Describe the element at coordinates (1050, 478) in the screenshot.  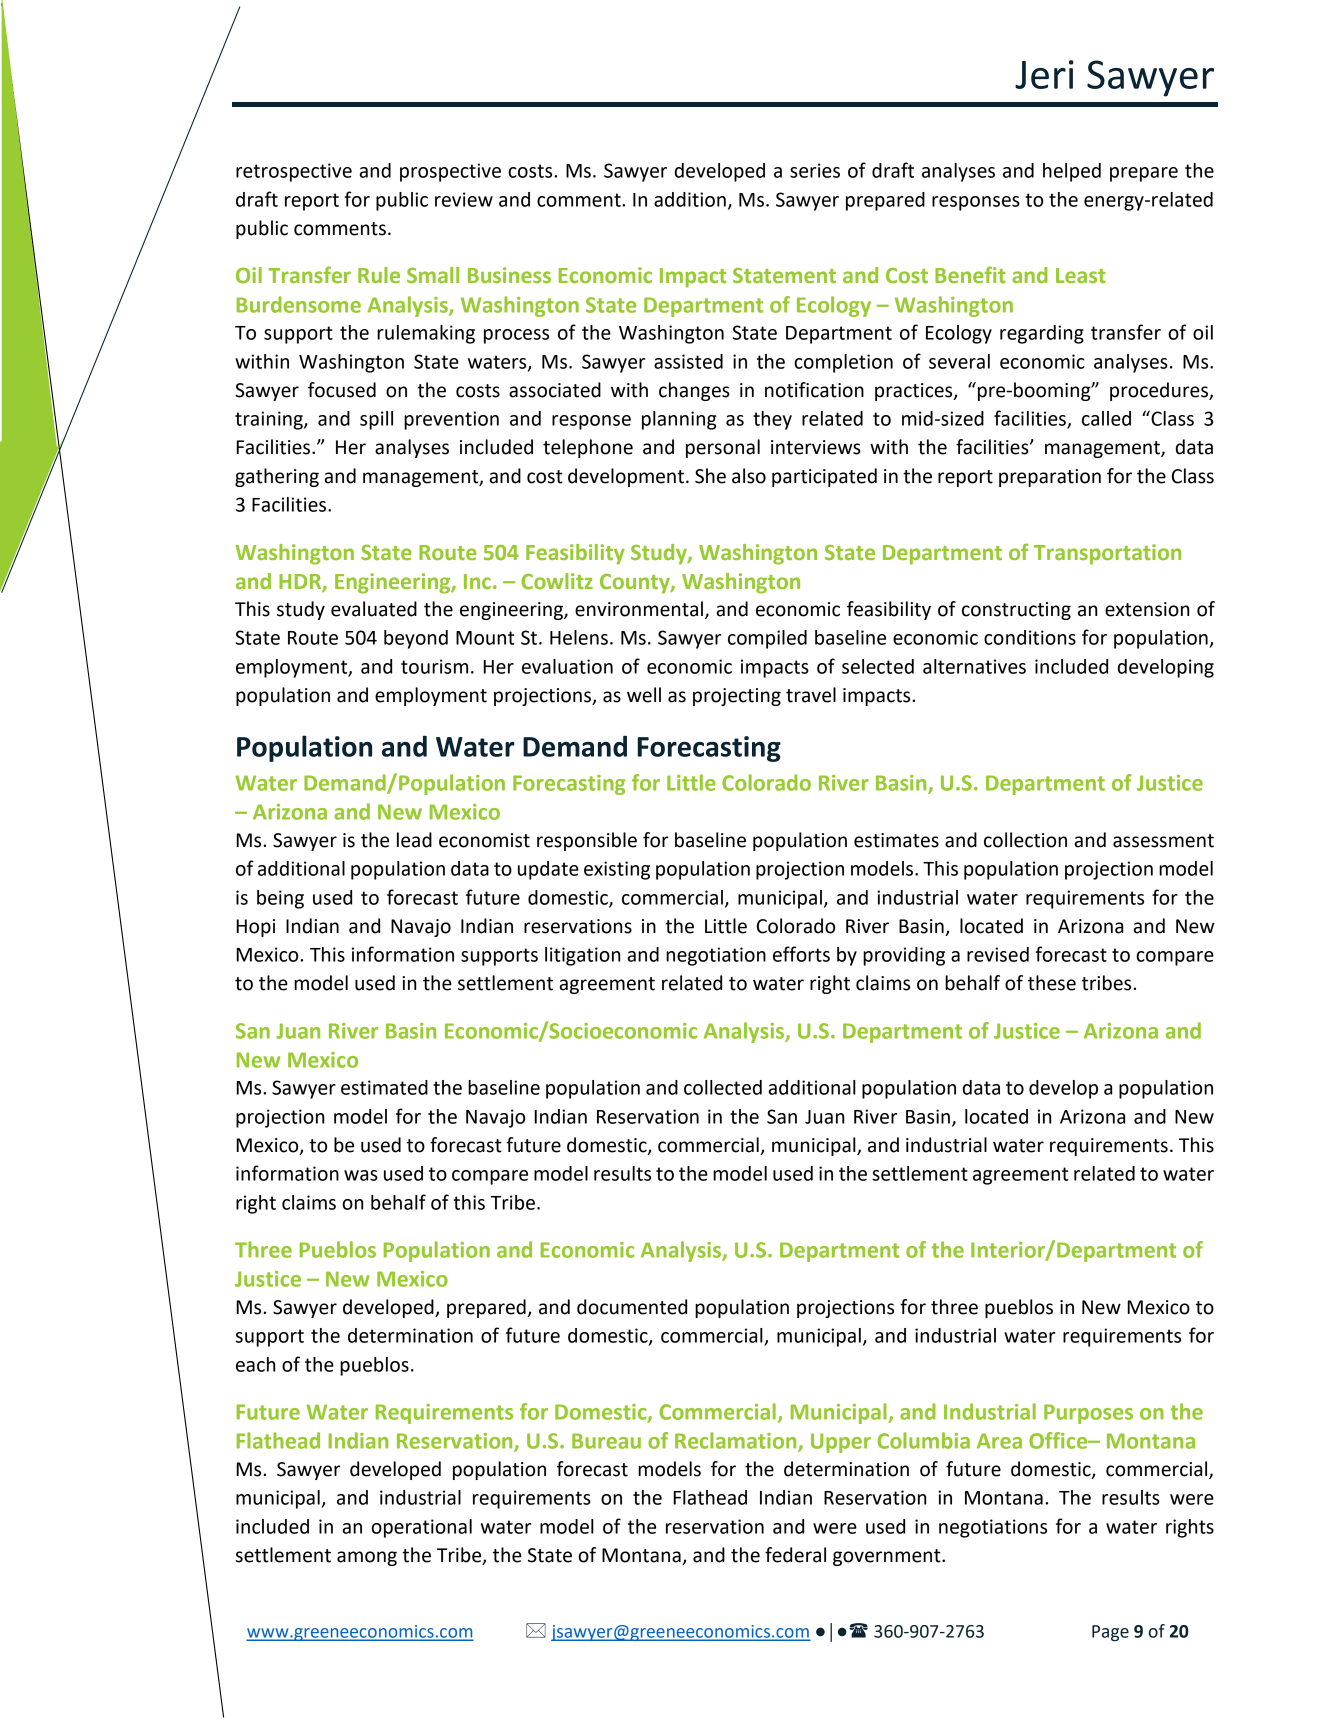
I see `preparation` at that location.
